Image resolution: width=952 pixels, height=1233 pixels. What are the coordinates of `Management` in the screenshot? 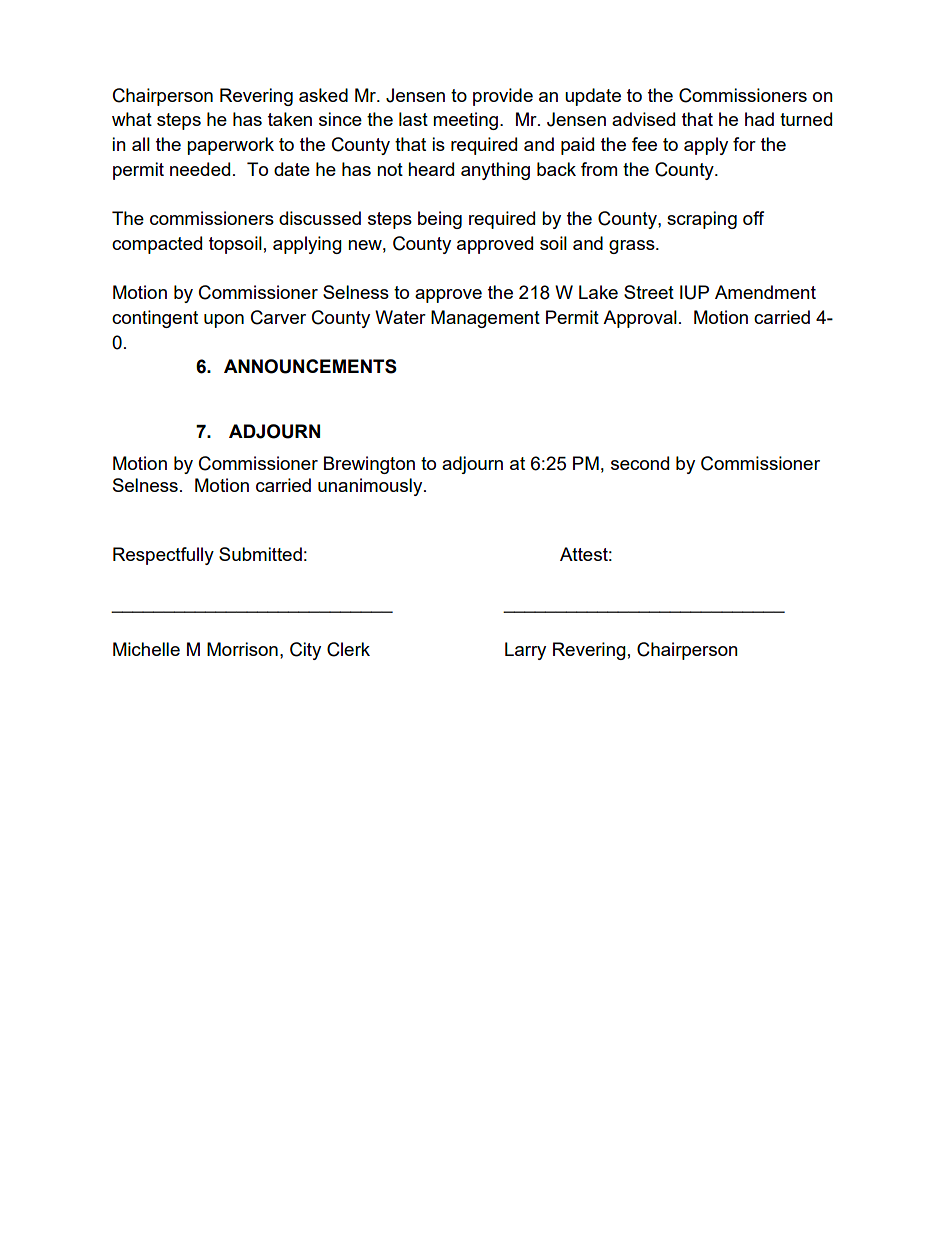 It's located at (485, 319).
